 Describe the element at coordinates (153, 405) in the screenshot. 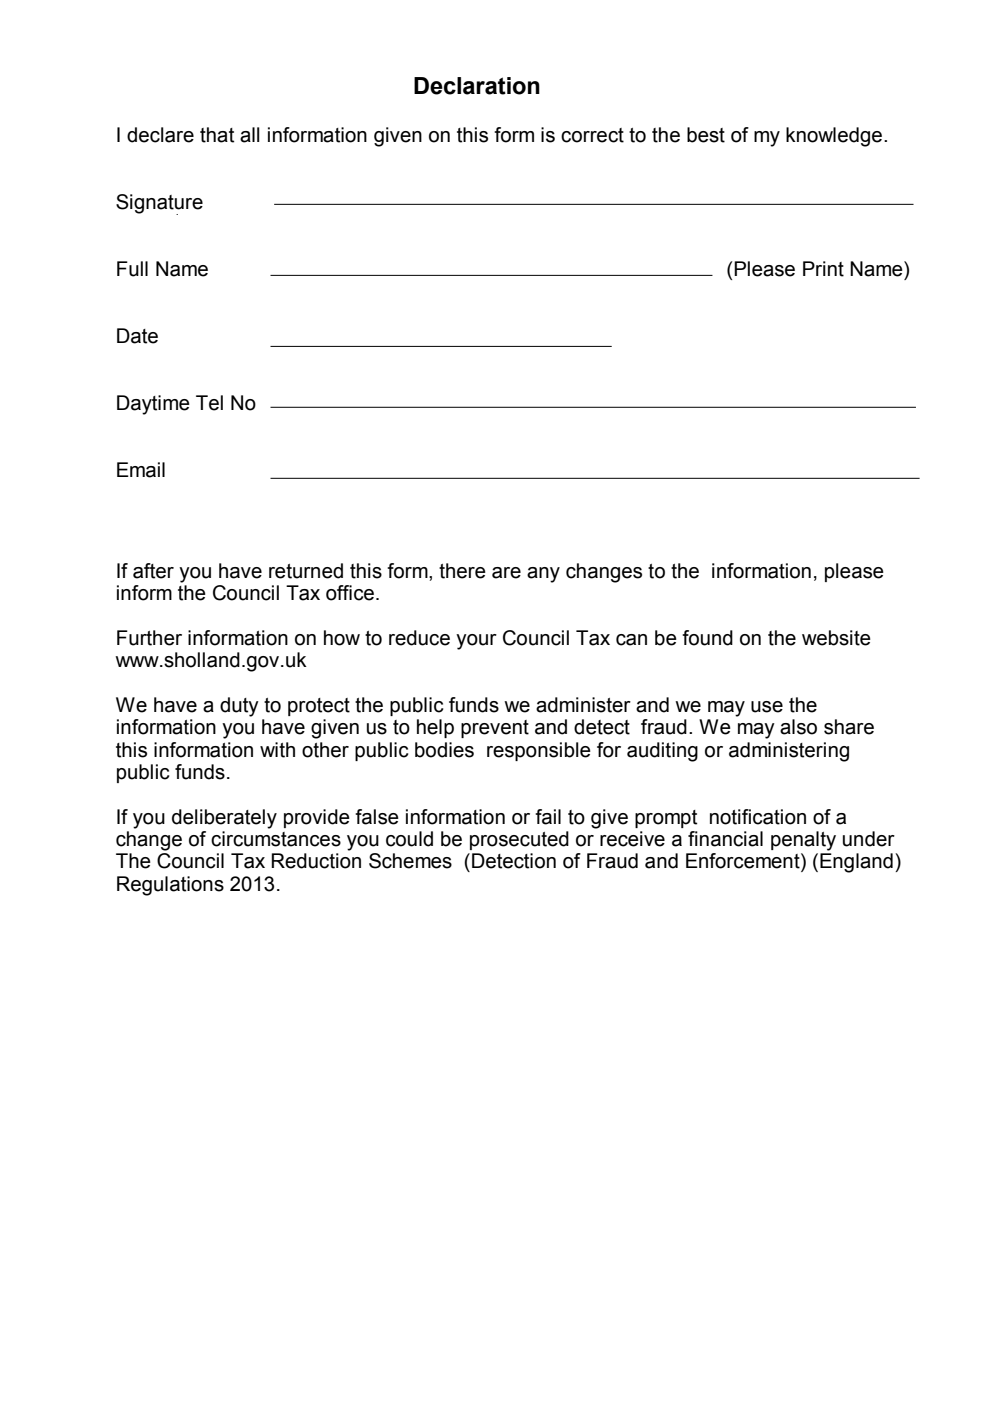

I see `Daytime` at that location.
